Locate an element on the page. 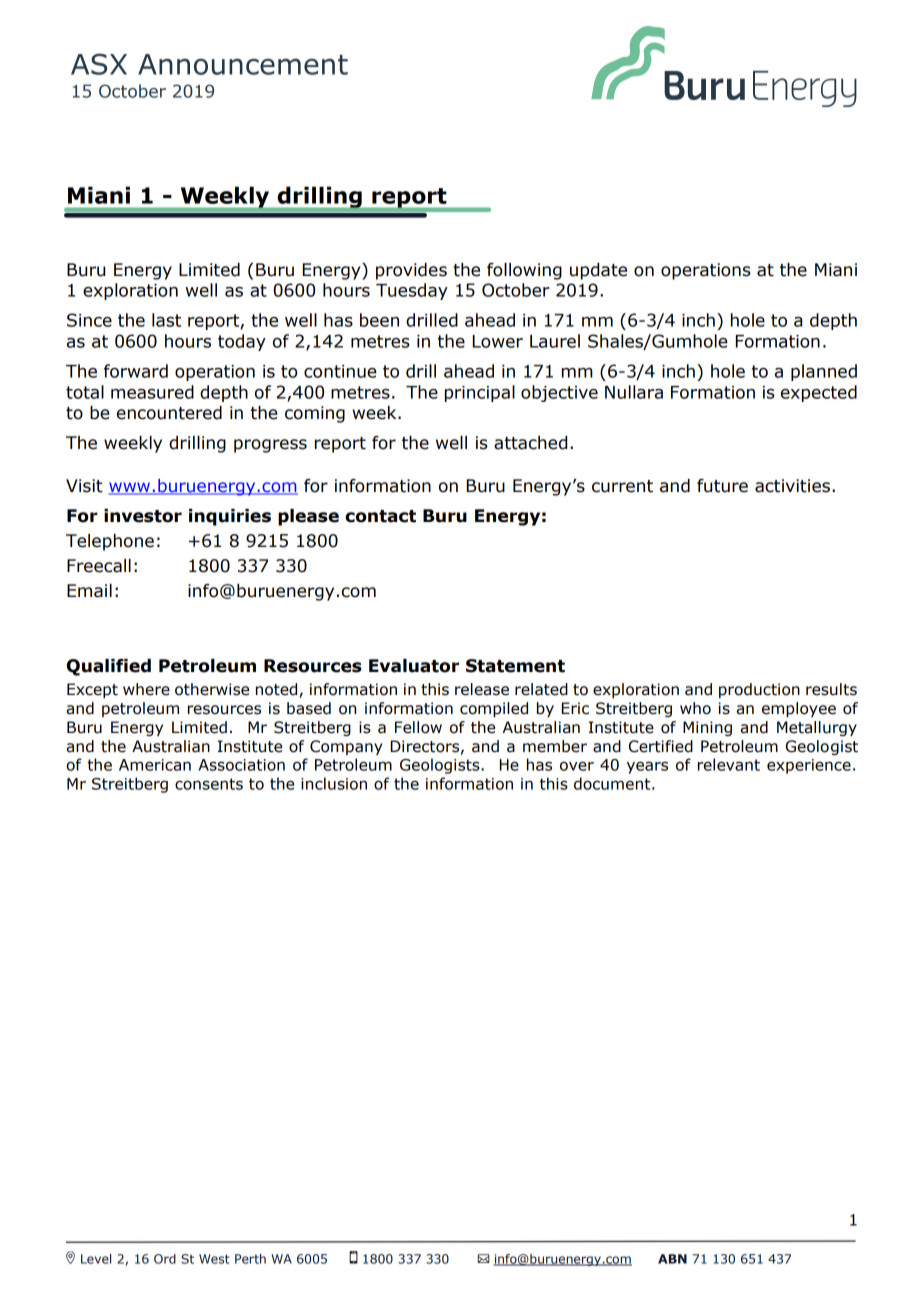  inclusion is located at coordinates (334, 783).
